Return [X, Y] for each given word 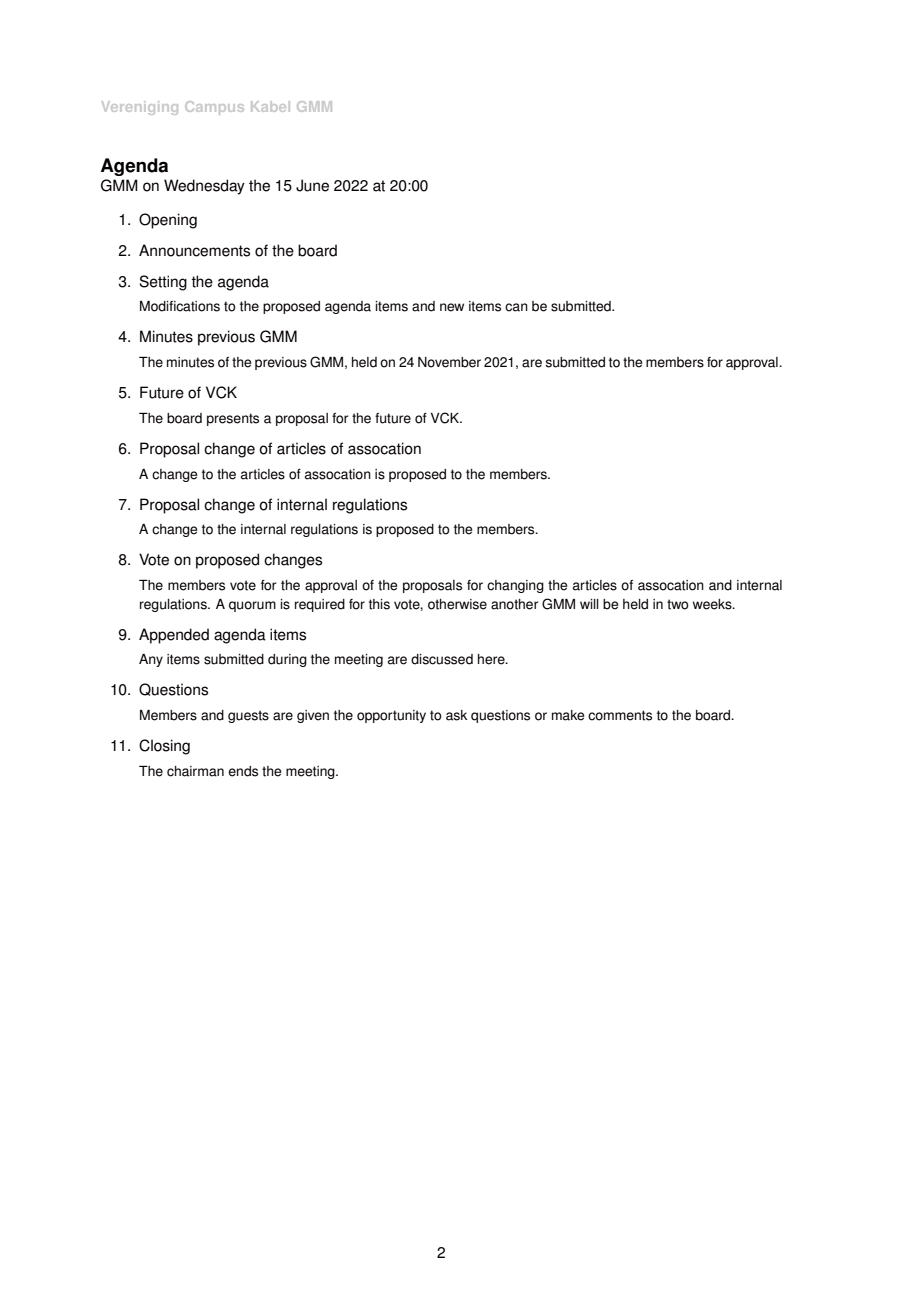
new [452, 307]
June [312, 185]
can [516, 307]
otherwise [457, 604]
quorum [252, 606]
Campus [214, 108]
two [678, 604]
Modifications [180, 306]
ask [456, 715]
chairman [195, 771]
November [449, 362]
